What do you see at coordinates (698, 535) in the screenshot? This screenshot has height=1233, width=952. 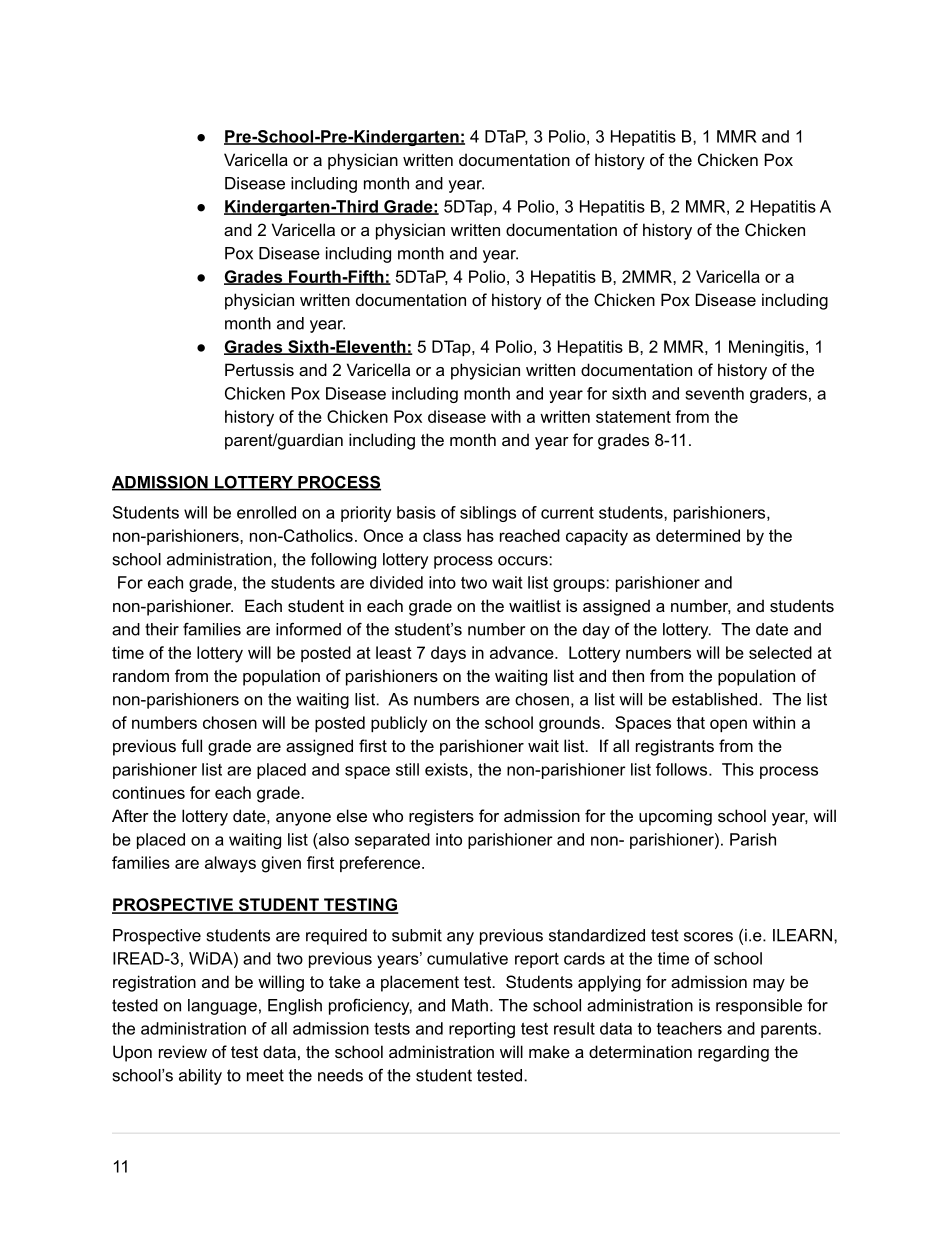 I see `determined` at bounding box center [698, 535].
